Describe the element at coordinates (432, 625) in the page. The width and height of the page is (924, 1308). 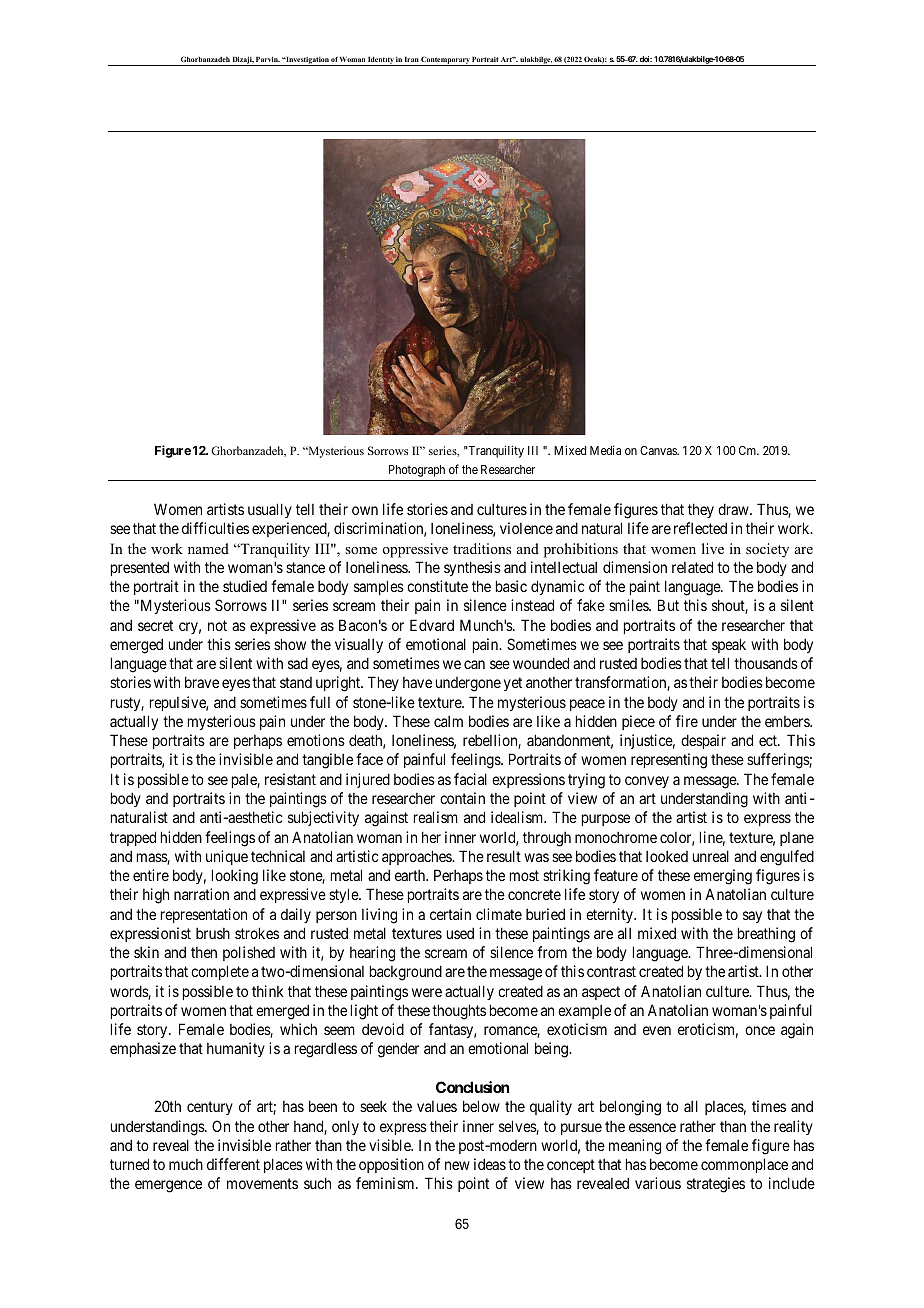
I see `Edvard` at that location.
